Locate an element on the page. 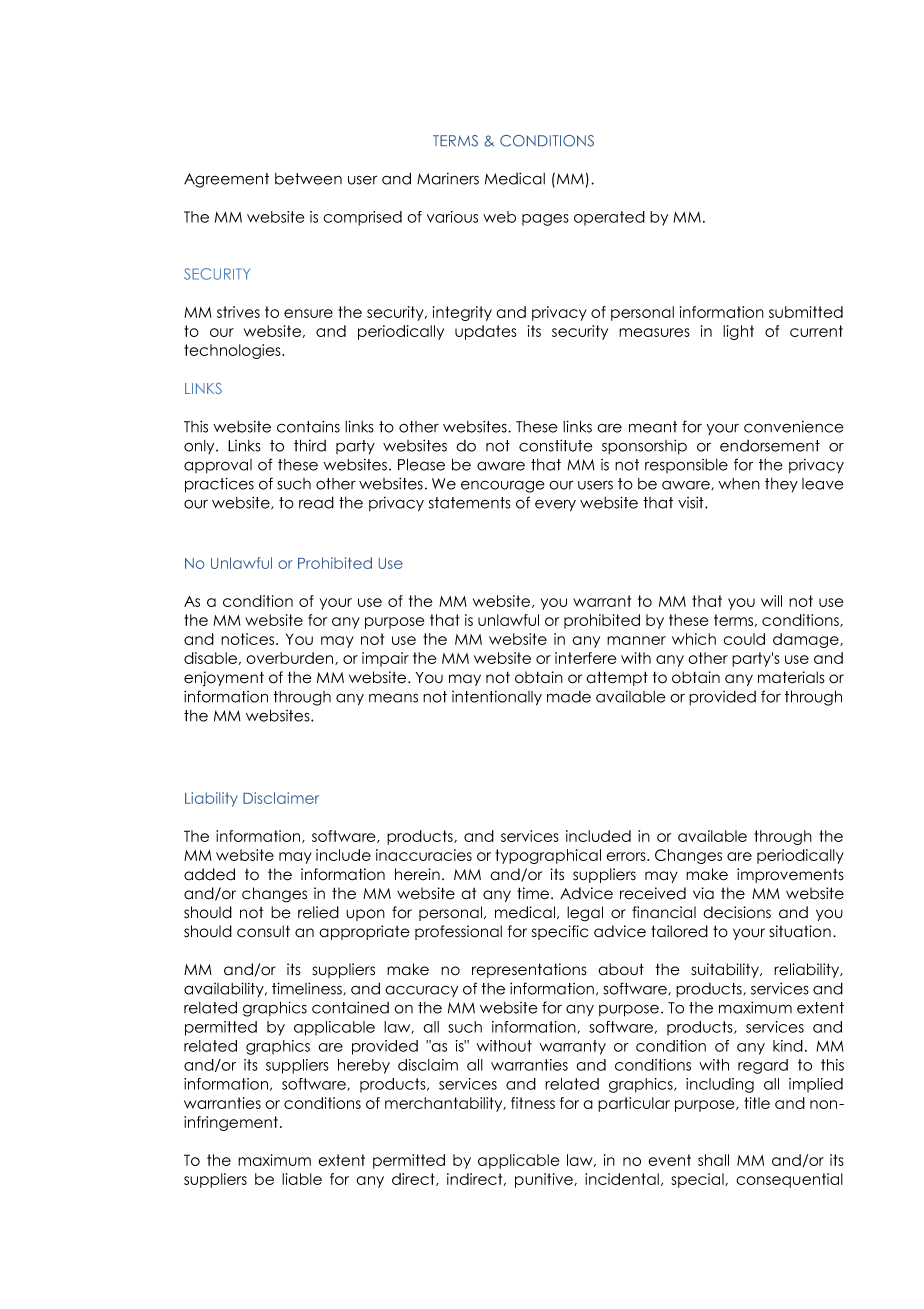  pages is located at coordinates (545, 220).
